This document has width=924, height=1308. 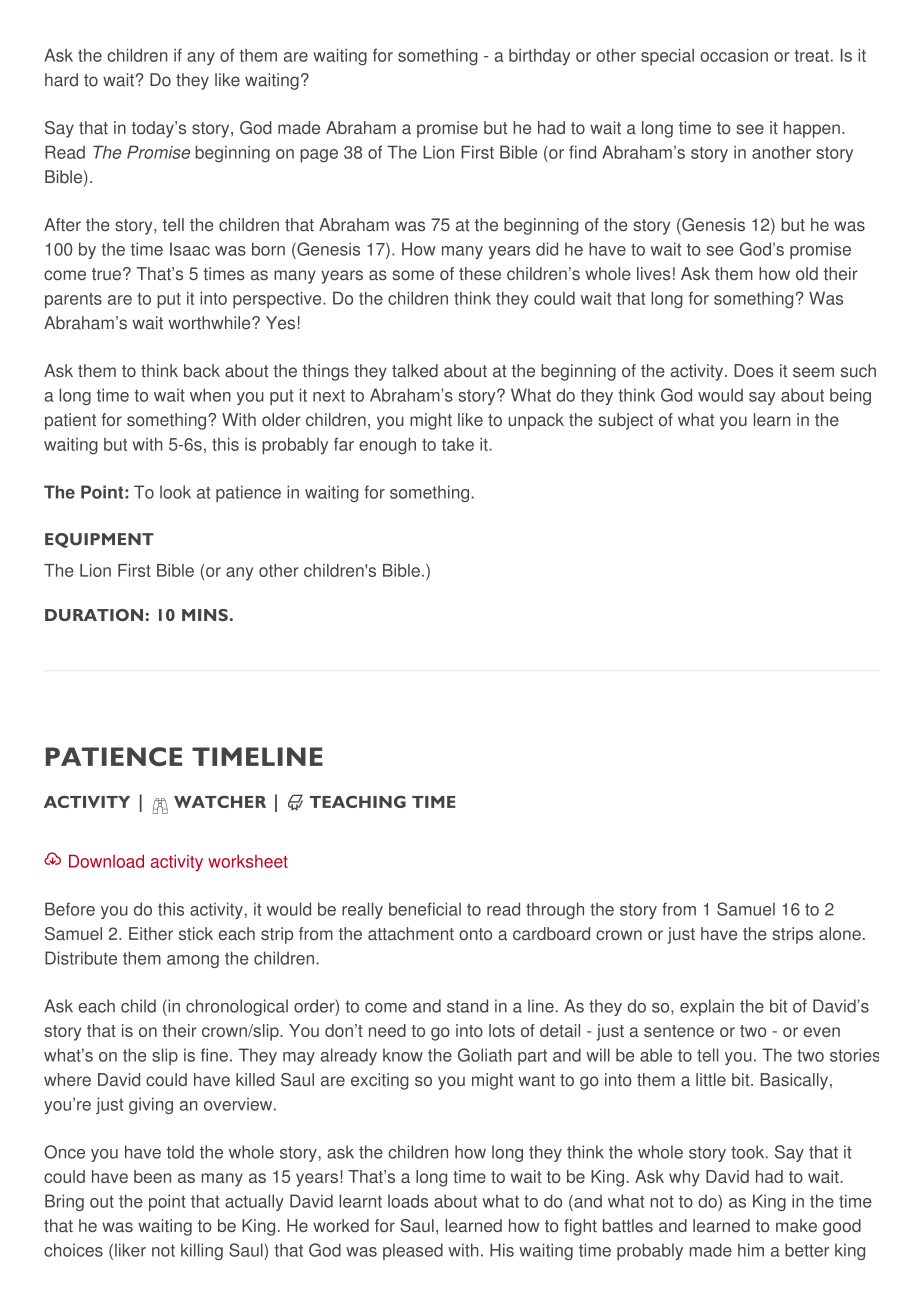 What do you see at coordinates (539, 56) in the document?
I see `birthday` at bounding box center [539, 56].
